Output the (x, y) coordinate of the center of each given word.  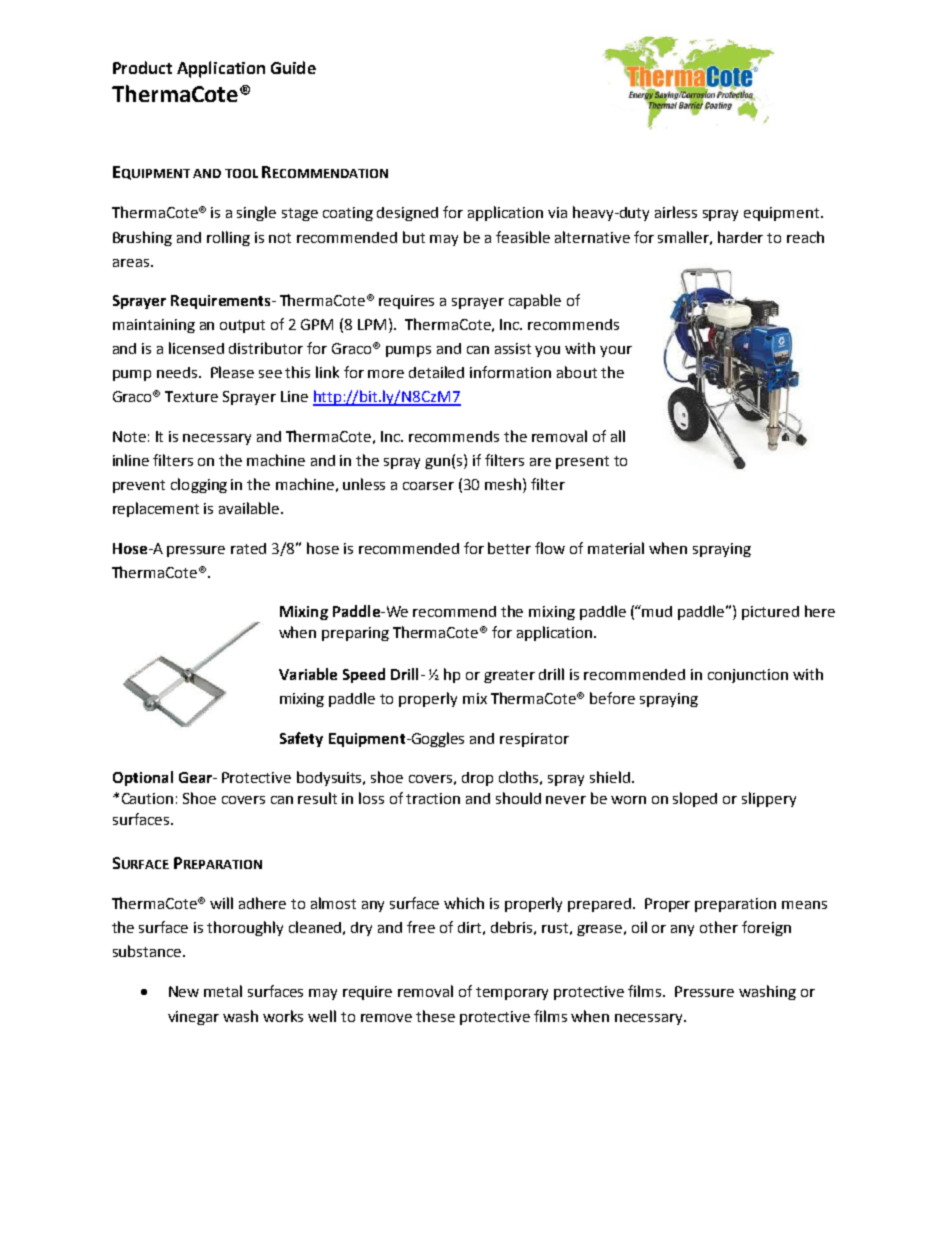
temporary (512, 993)
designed (407, 214)
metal (223, 991)
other (719, 927)
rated (248, 548)
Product (142, 67)
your (616, 351)
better (509, 548)
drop (477, 779)
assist (513, 348)
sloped (695, 799)
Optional (143, 778)
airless (676, 212)
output (242, 326)
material (616, 548)
